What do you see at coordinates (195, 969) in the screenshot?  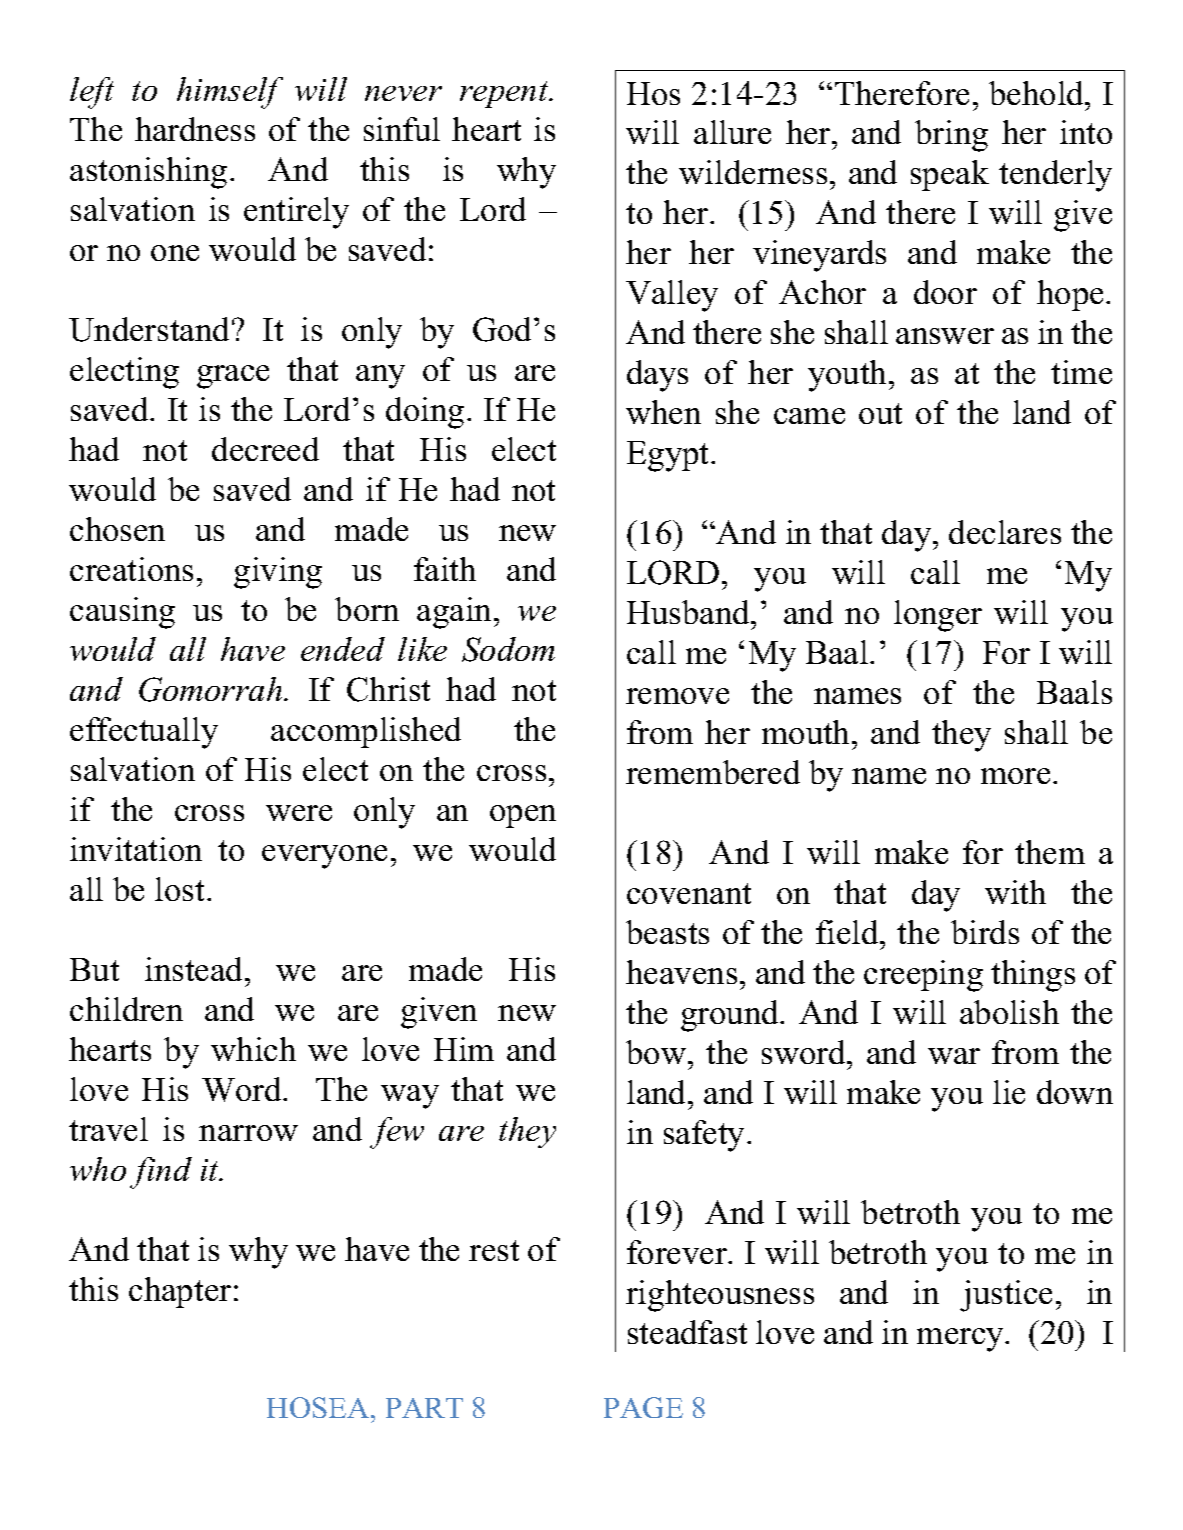 I see `instead` at bounding box center [195, 969].
